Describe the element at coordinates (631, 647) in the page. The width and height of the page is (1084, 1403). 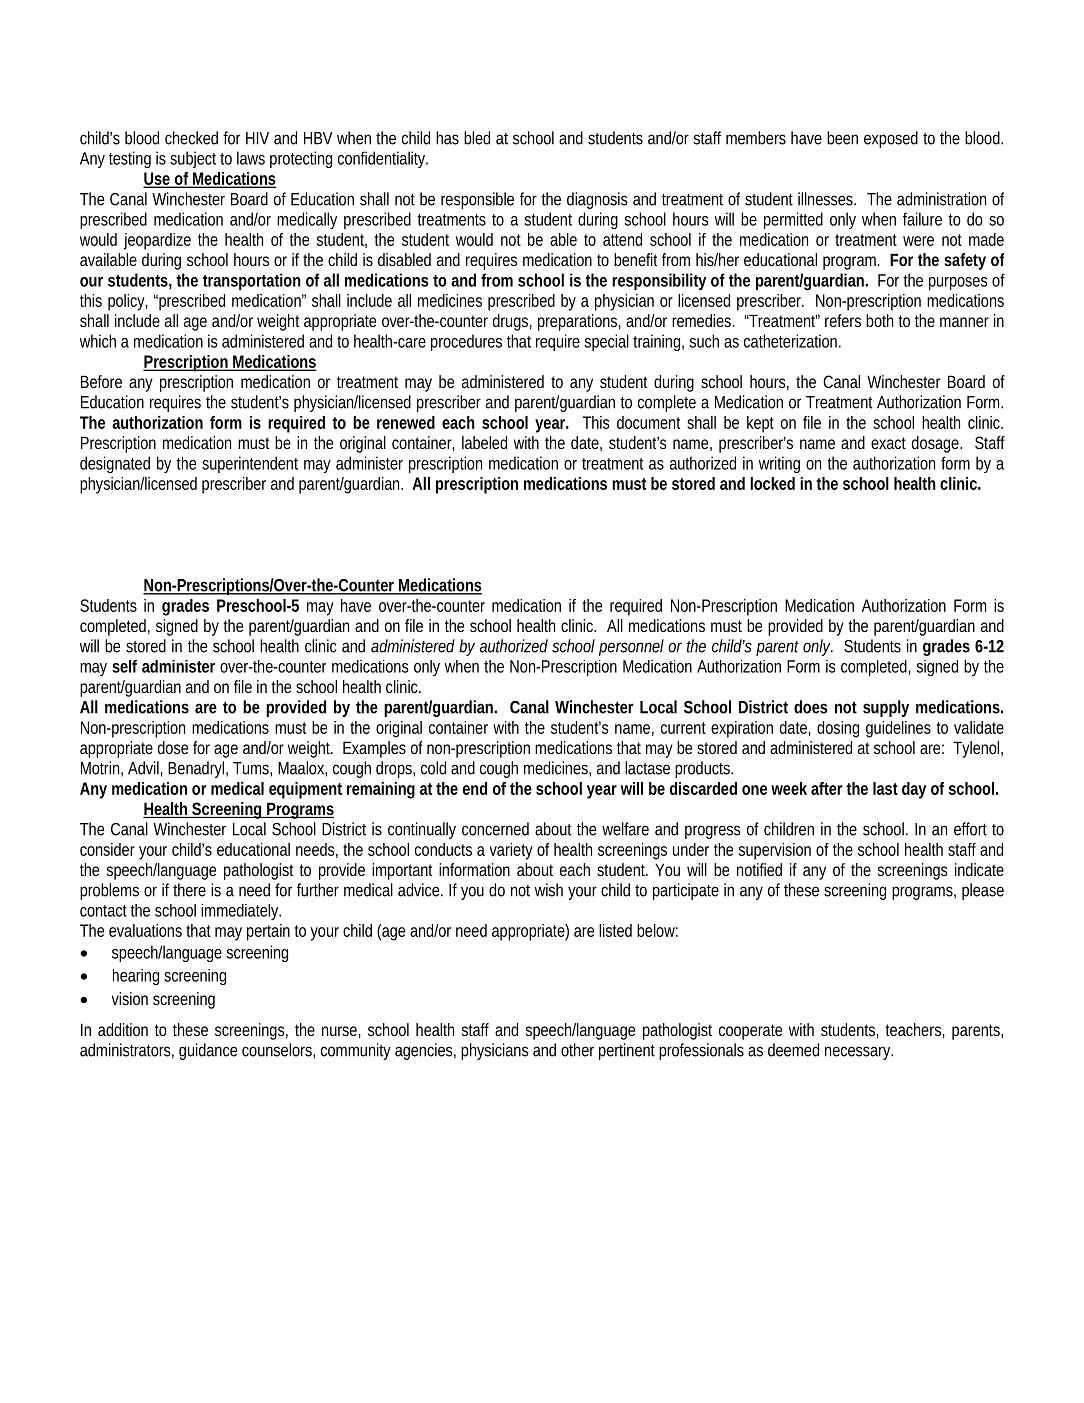
I see `personnel` at that location.
